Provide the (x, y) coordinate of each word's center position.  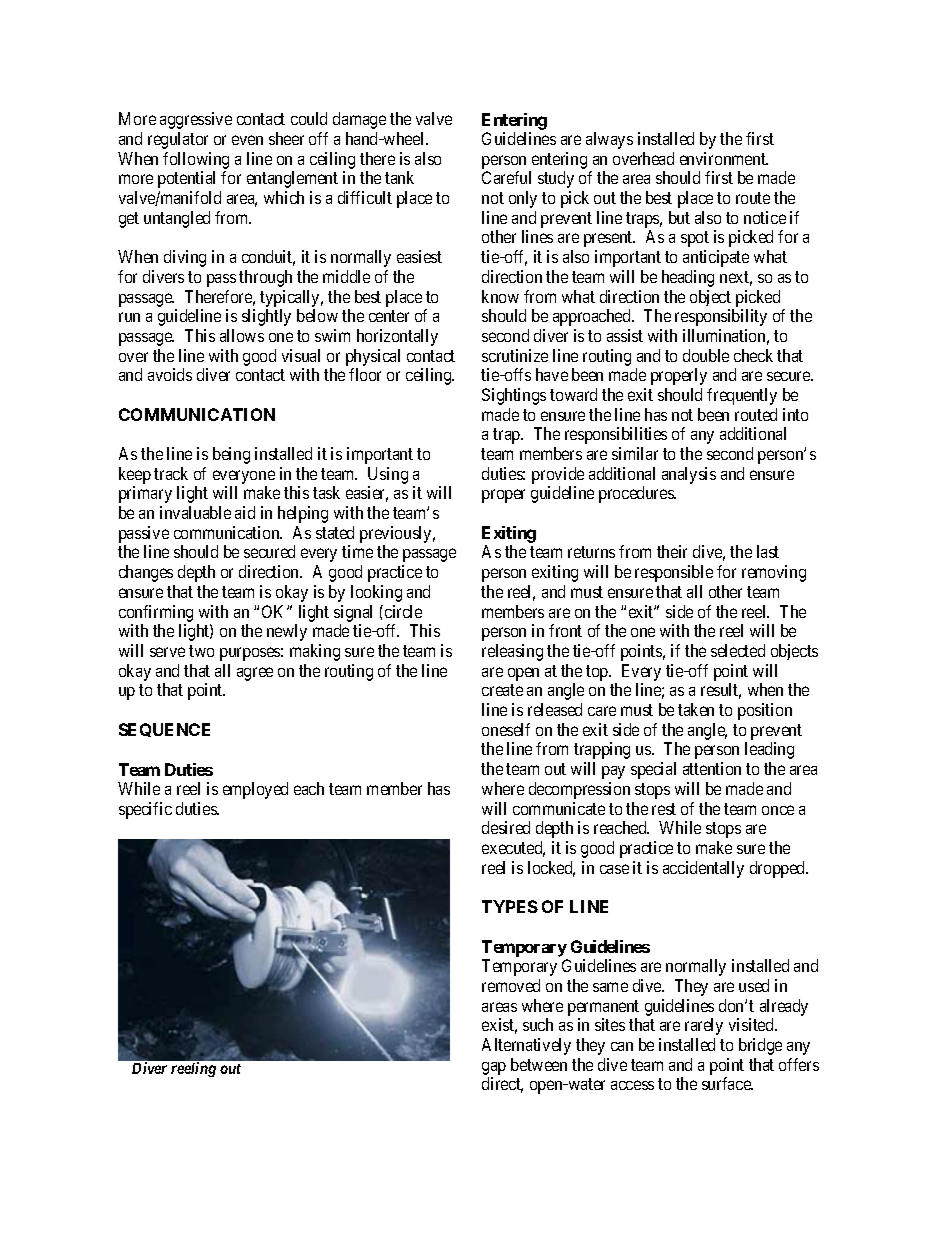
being (231, 455)
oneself (506, 729)
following (196, 160)
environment (724, 158)
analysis (689, 475)
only (523, 199)
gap (494, 1068)
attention (712, 768)
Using (388, 477)
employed (255, 790)
